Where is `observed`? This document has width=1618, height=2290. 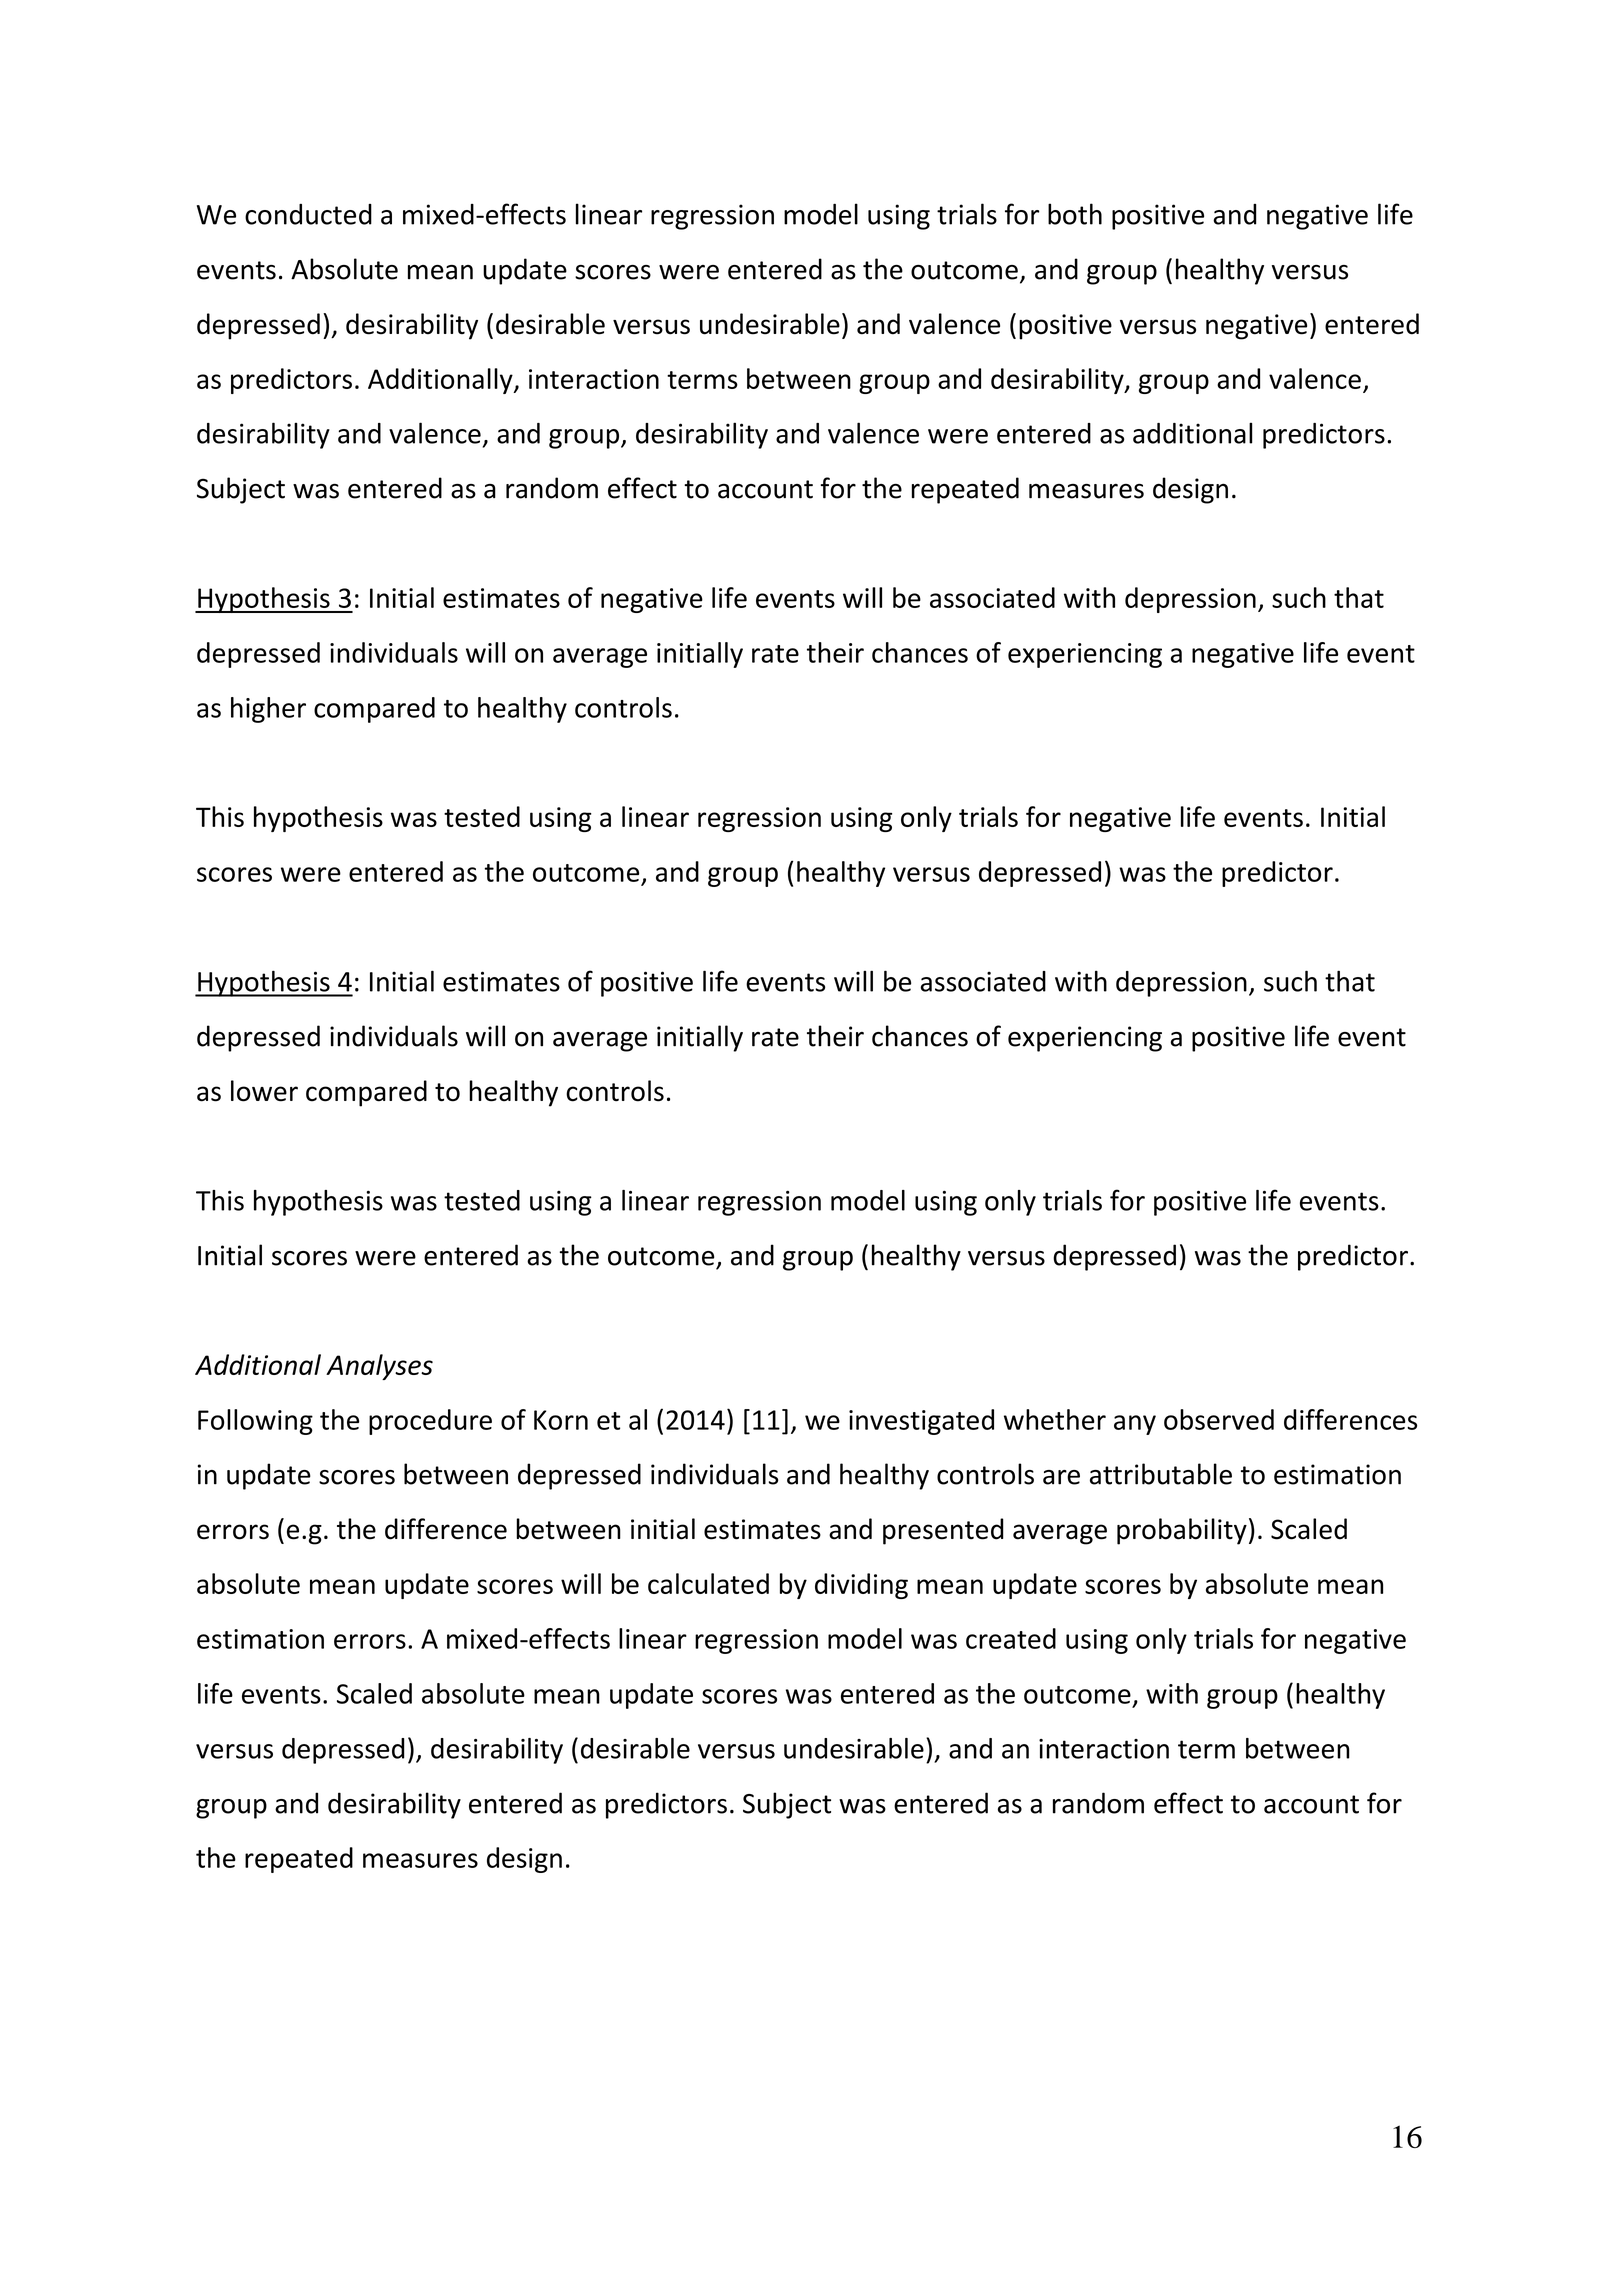 observed is located at coordinates (1219, 1419).
